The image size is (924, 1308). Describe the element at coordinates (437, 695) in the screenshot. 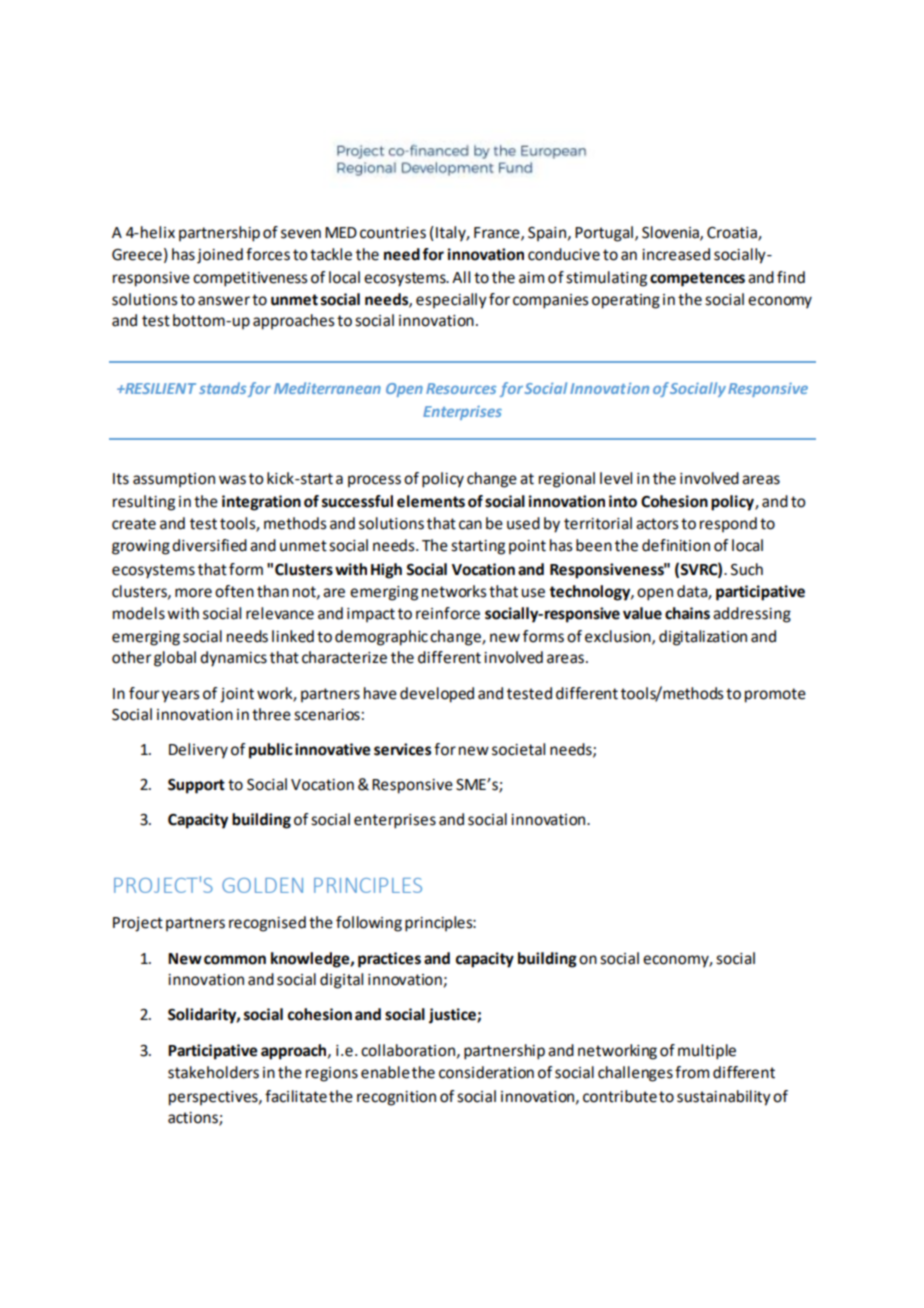

I see `developed` at that location.
